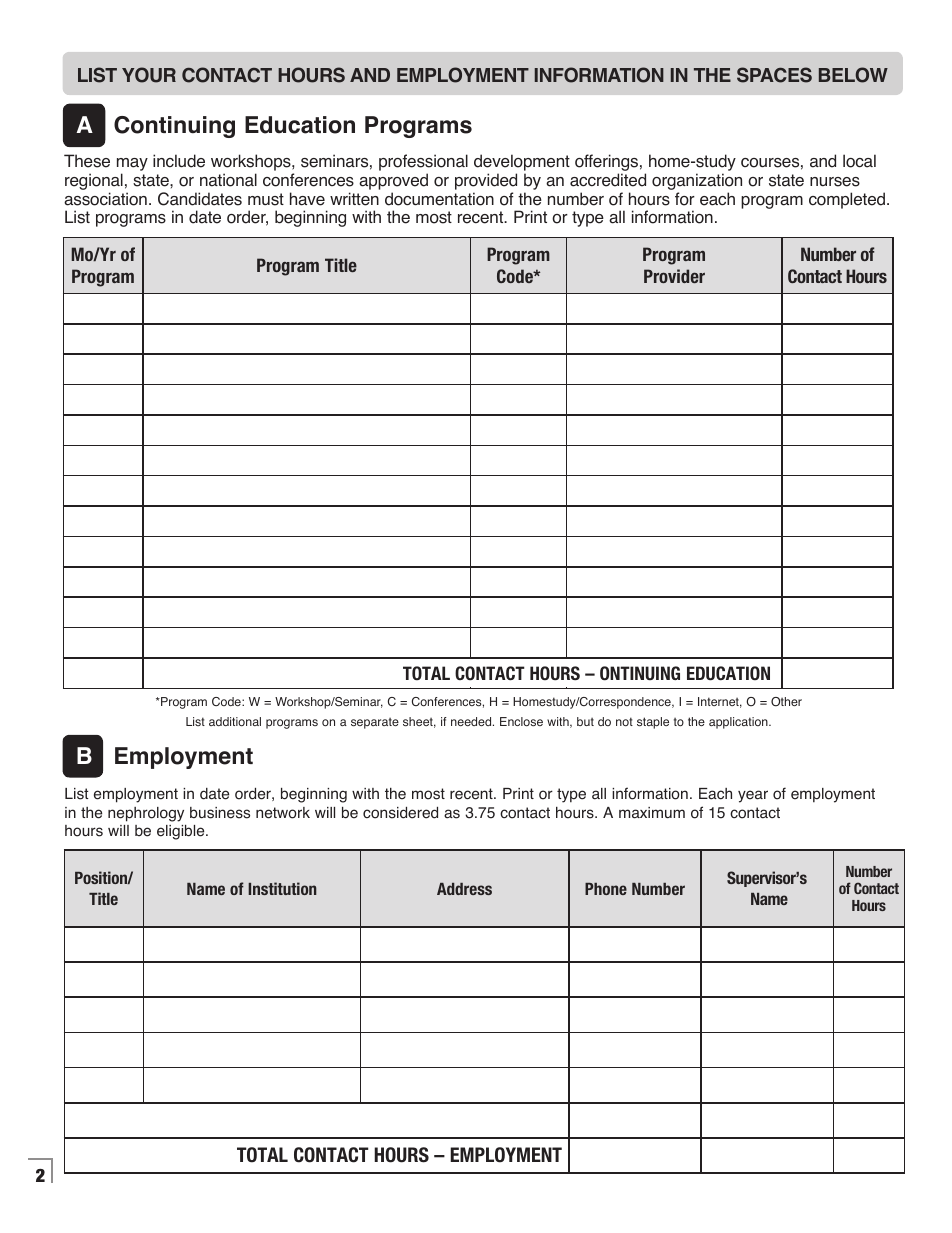 This screenshot has width=952, height=1233. What do you see at coordinates (522, 164) in the screenshot?
I see `development` at bounding box center [522, 164].
